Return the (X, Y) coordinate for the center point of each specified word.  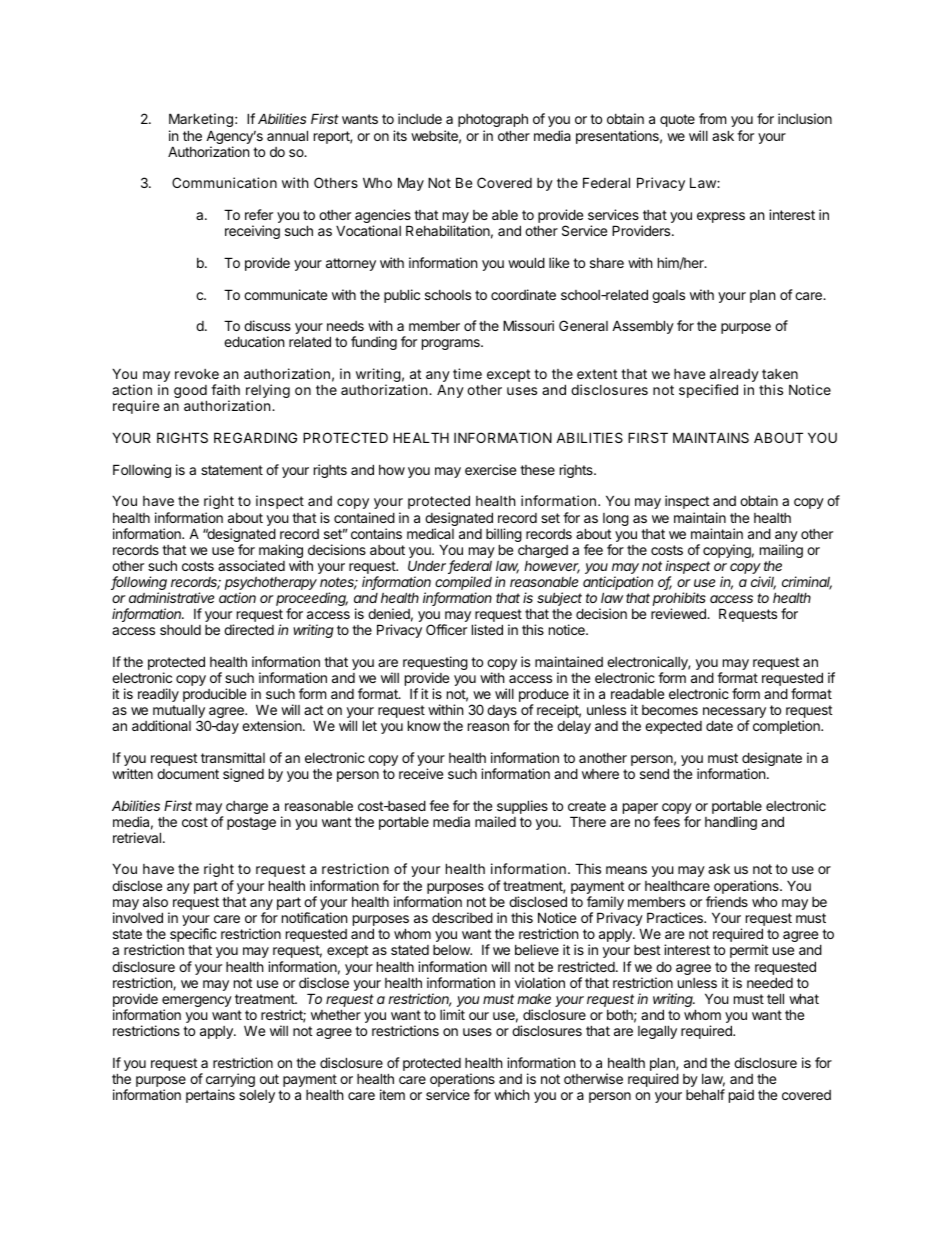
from (712, 118)
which (512, 1094)
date (719, 725)
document (188, 774)
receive (421, 773)
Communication (224, 182)
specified (708, 391)
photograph (493, 120)
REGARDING (255, 437)
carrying (230, 1081)
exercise (490, 469)
